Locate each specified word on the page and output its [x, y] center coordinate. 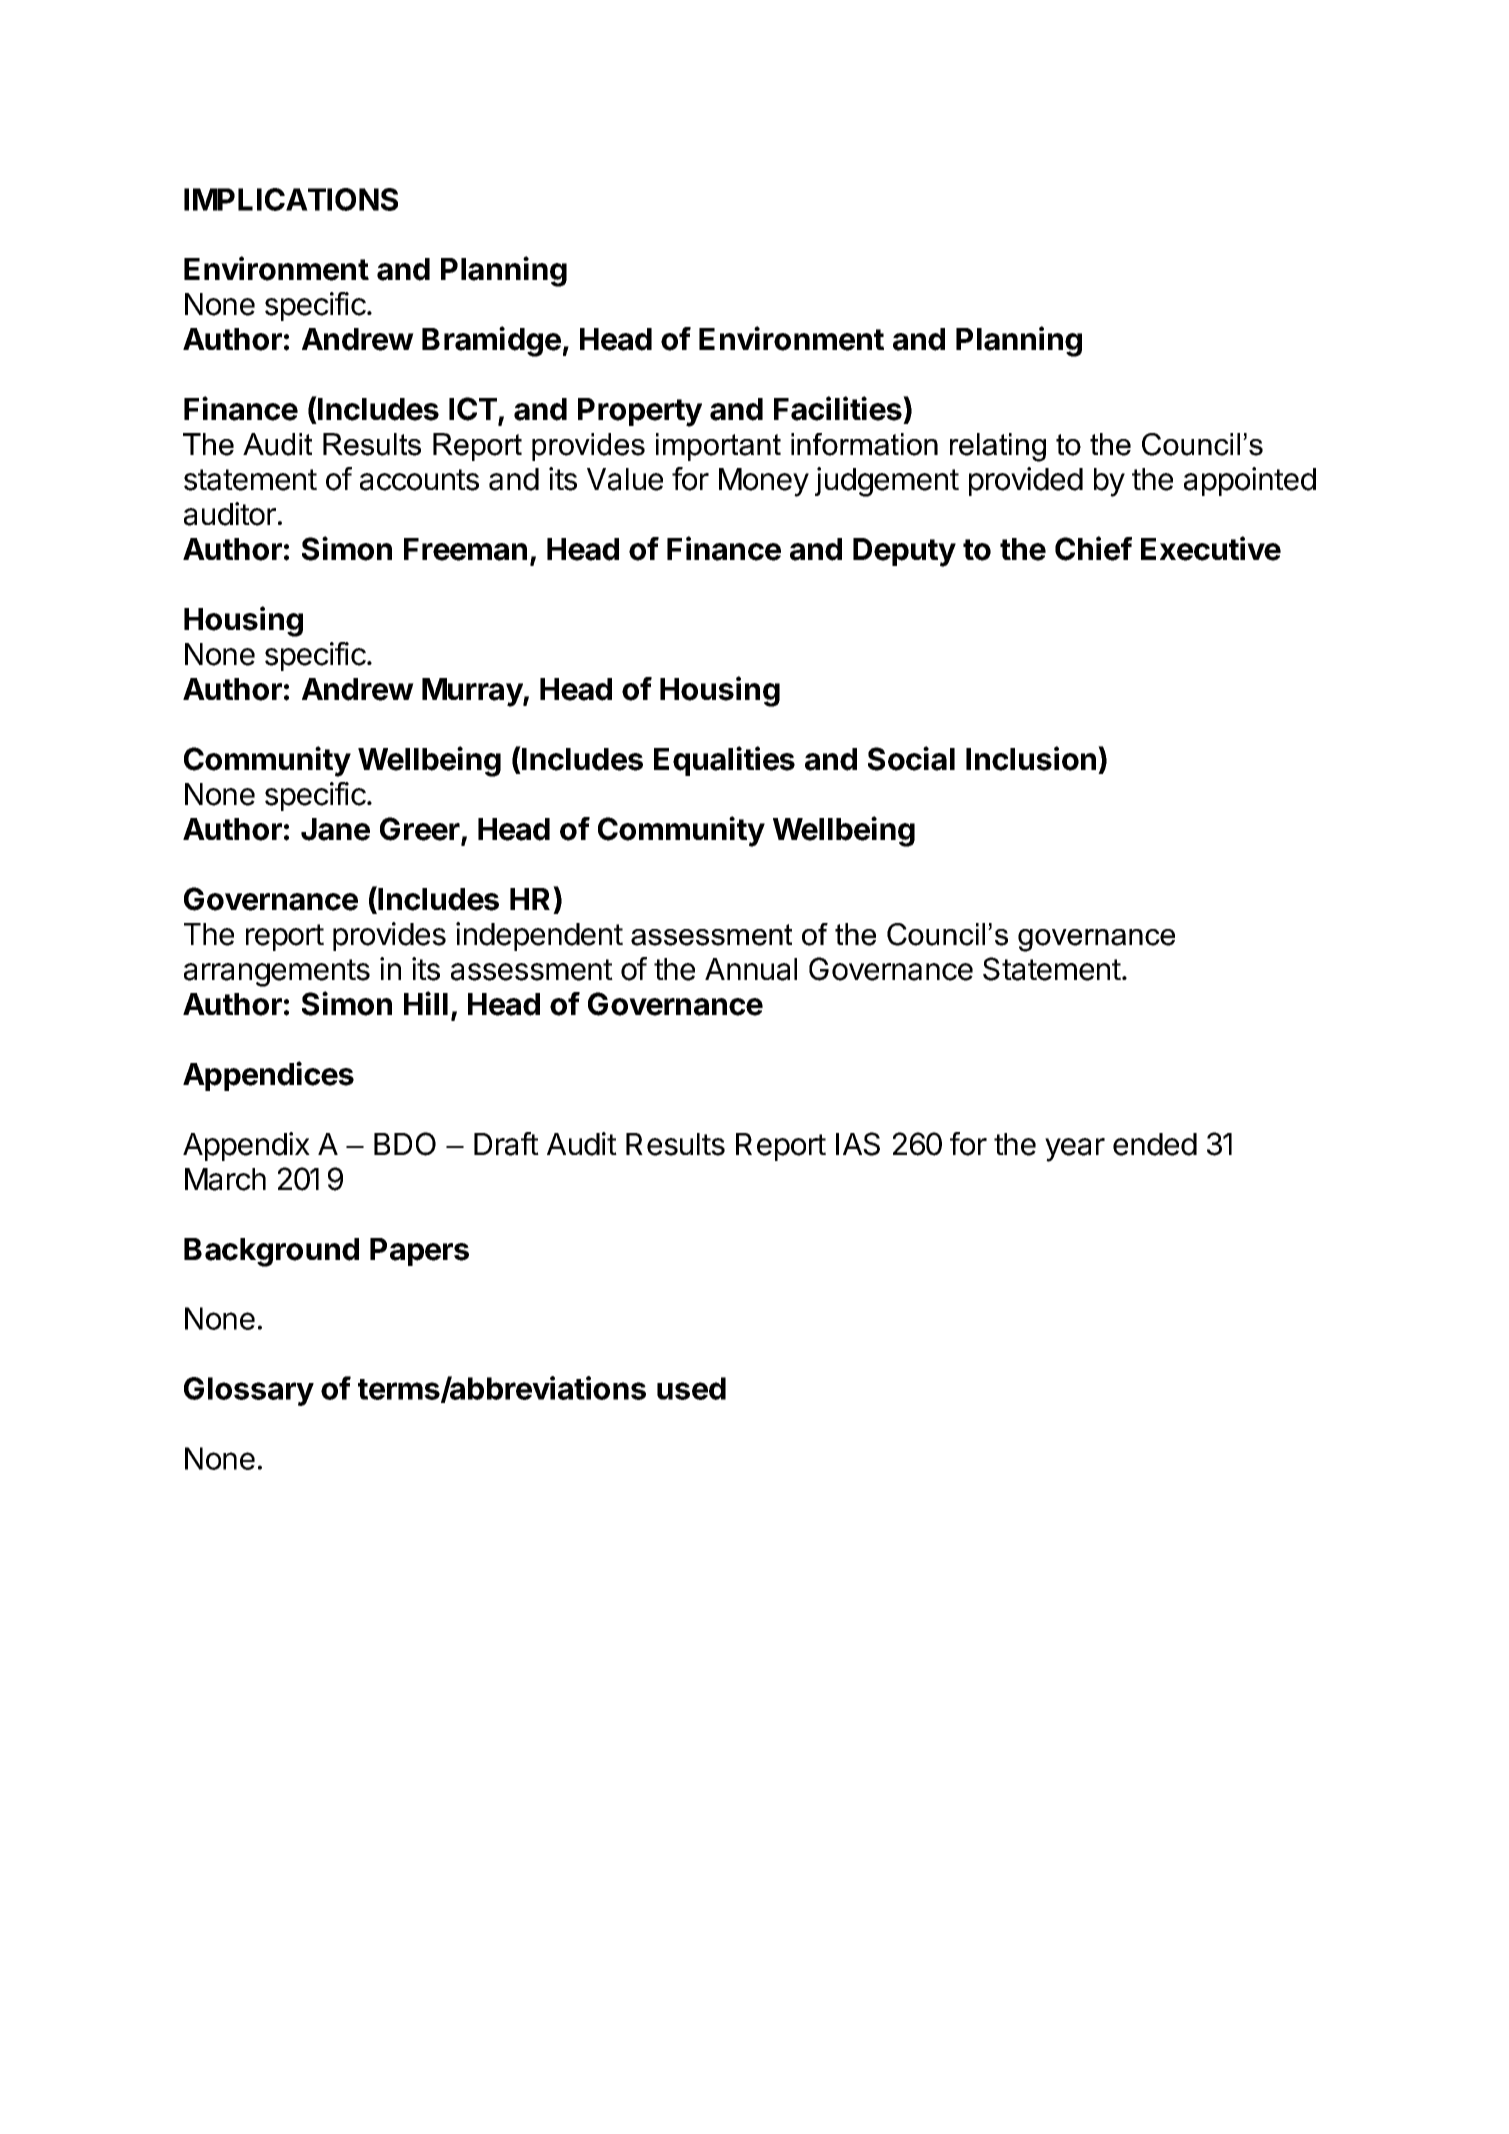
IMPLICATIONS [291, 199]
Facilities [839, 408]
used [691, 1388]
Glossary [249, 1391]
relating [998, 447]
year [1075, 1150]
